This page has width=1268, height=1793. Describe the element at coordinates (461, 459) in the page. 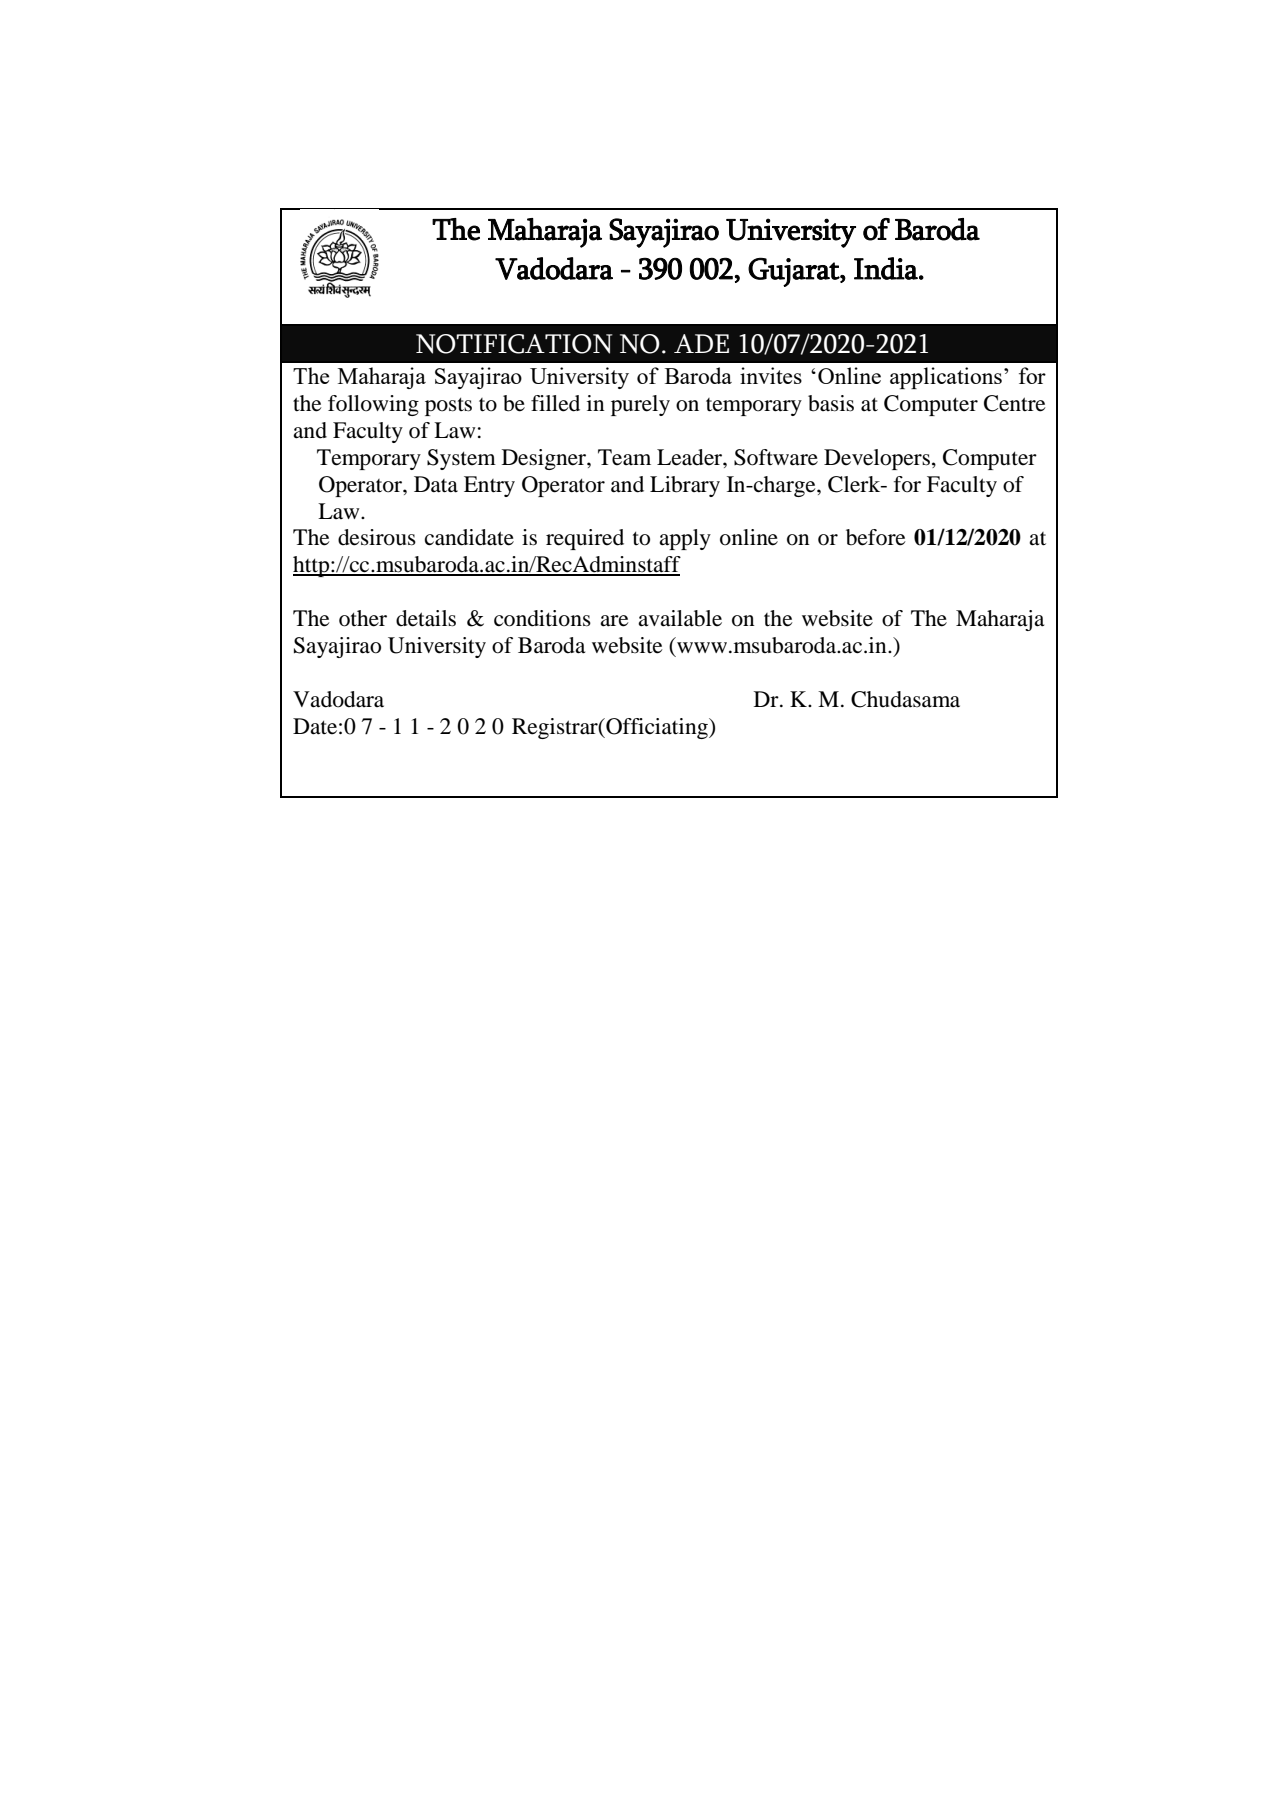

I see `System` at that location.
